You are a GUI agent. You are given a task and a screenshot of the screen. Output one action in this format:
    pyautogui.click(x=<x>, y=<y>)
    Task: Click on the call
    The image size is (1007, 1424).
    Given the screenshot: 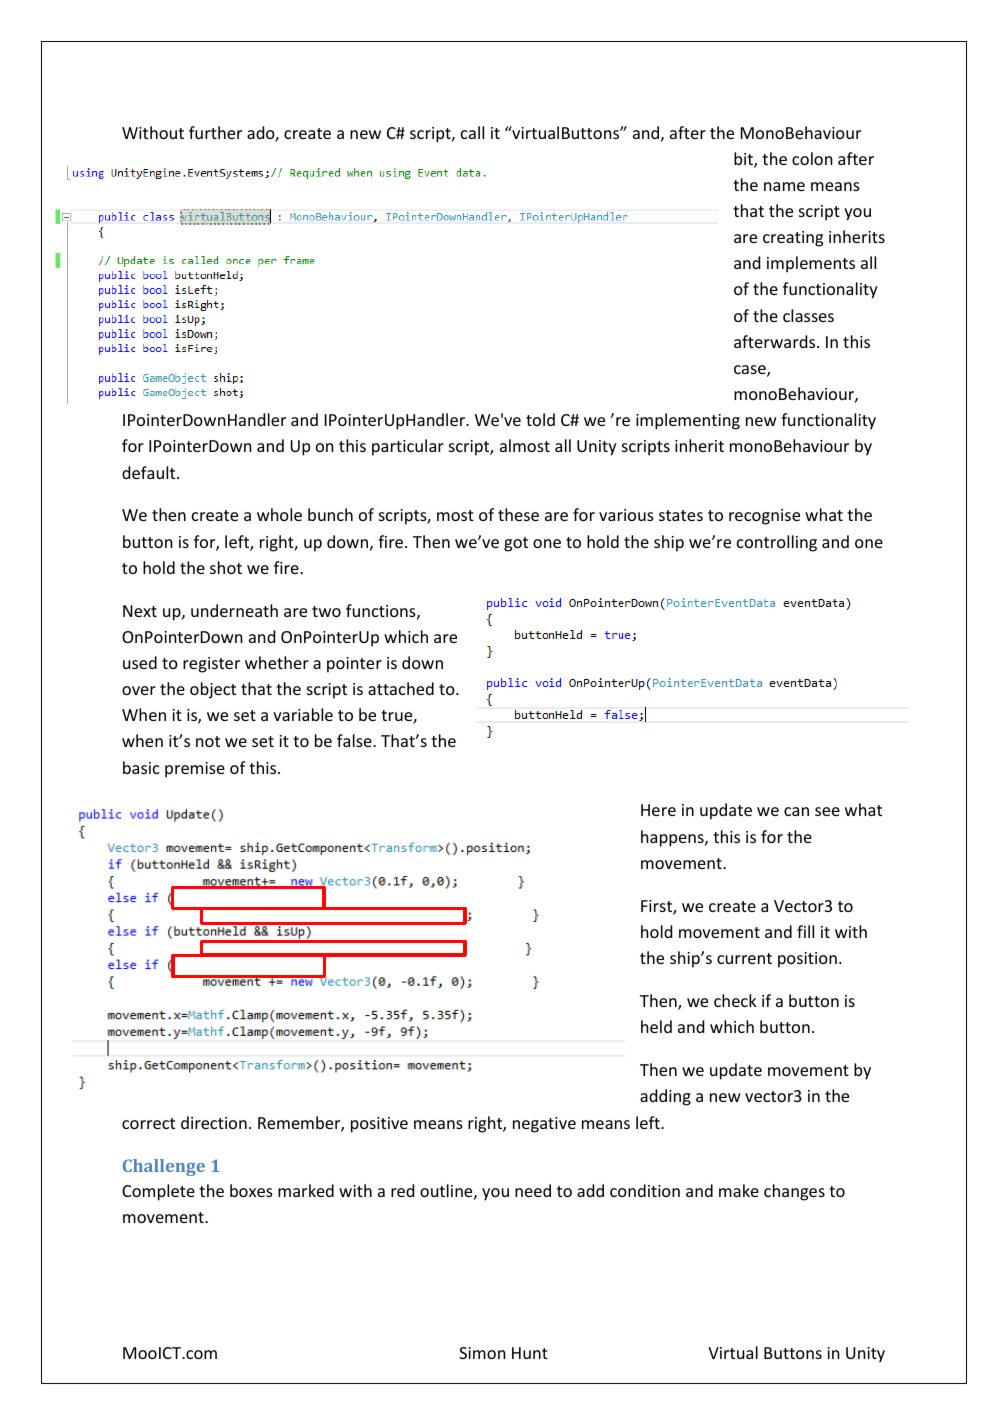 What is the action you would take?
    pyautogui.click(x=472, y=132)
